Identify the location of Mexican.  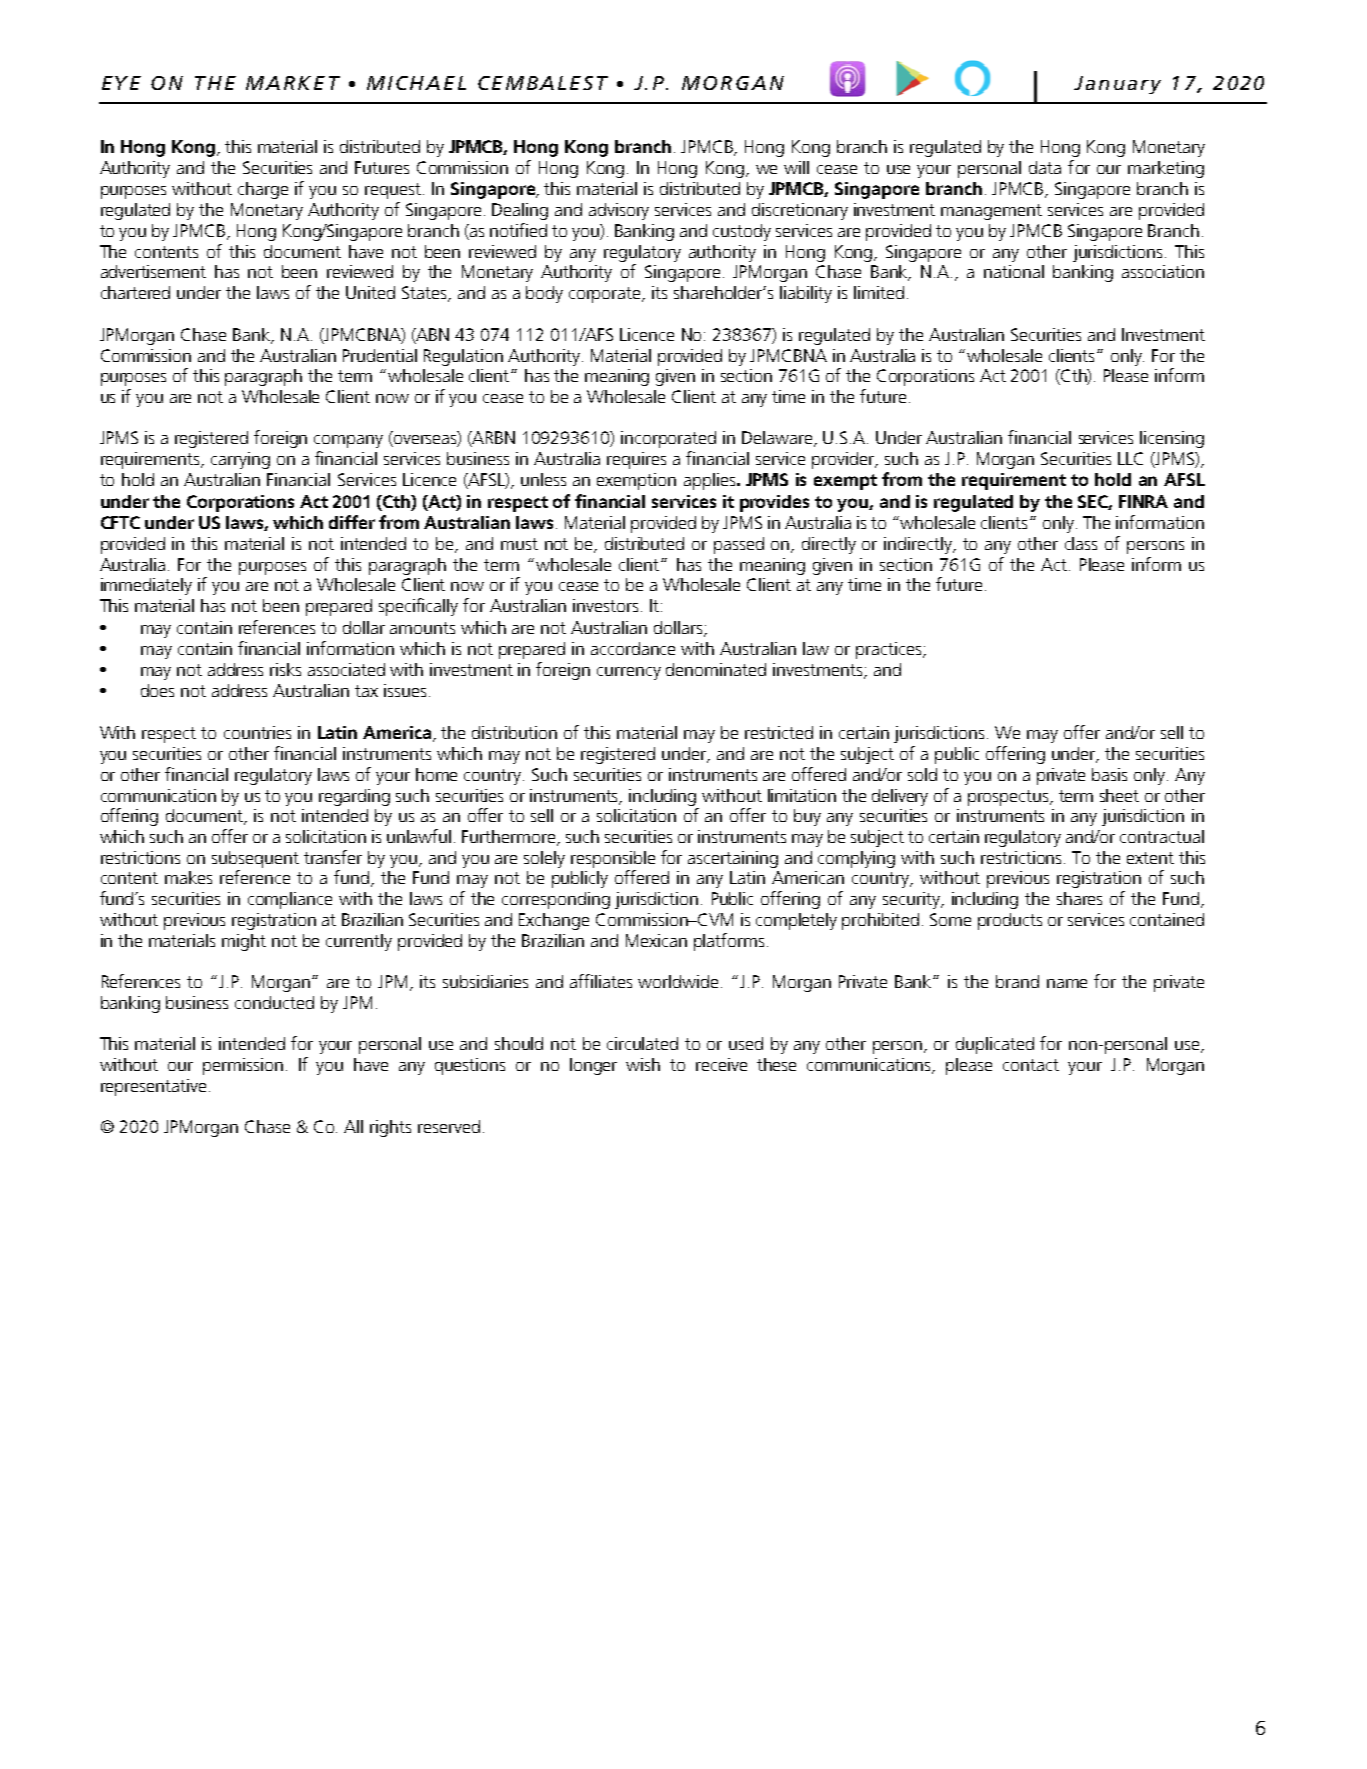
(656, 940).
